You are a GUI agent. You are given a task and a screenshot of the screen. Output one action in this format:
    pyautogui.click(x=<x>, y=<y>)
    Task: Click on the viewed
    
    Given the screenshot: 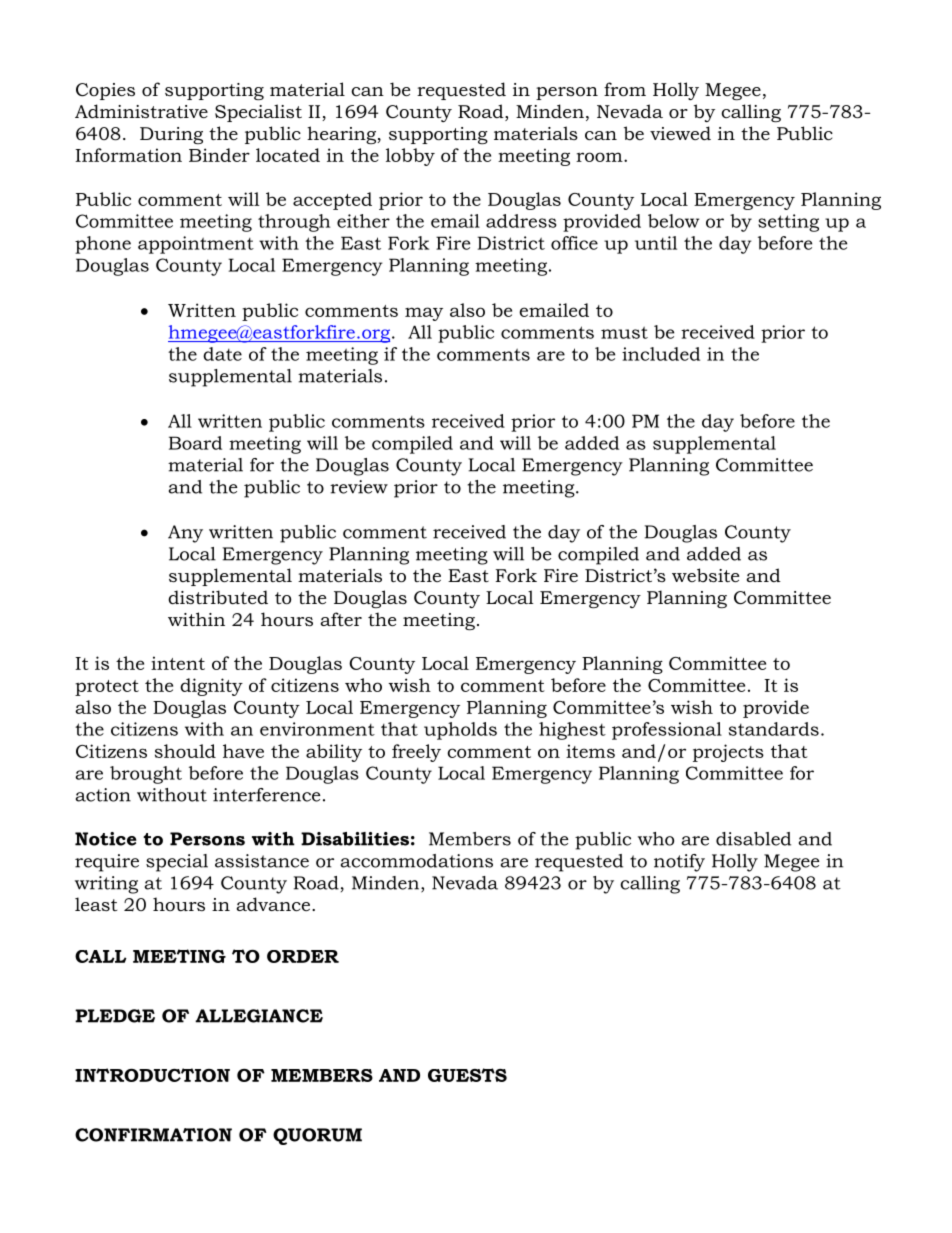 What is the action you would take?
    pyautogui.click(x=680, y=133)
